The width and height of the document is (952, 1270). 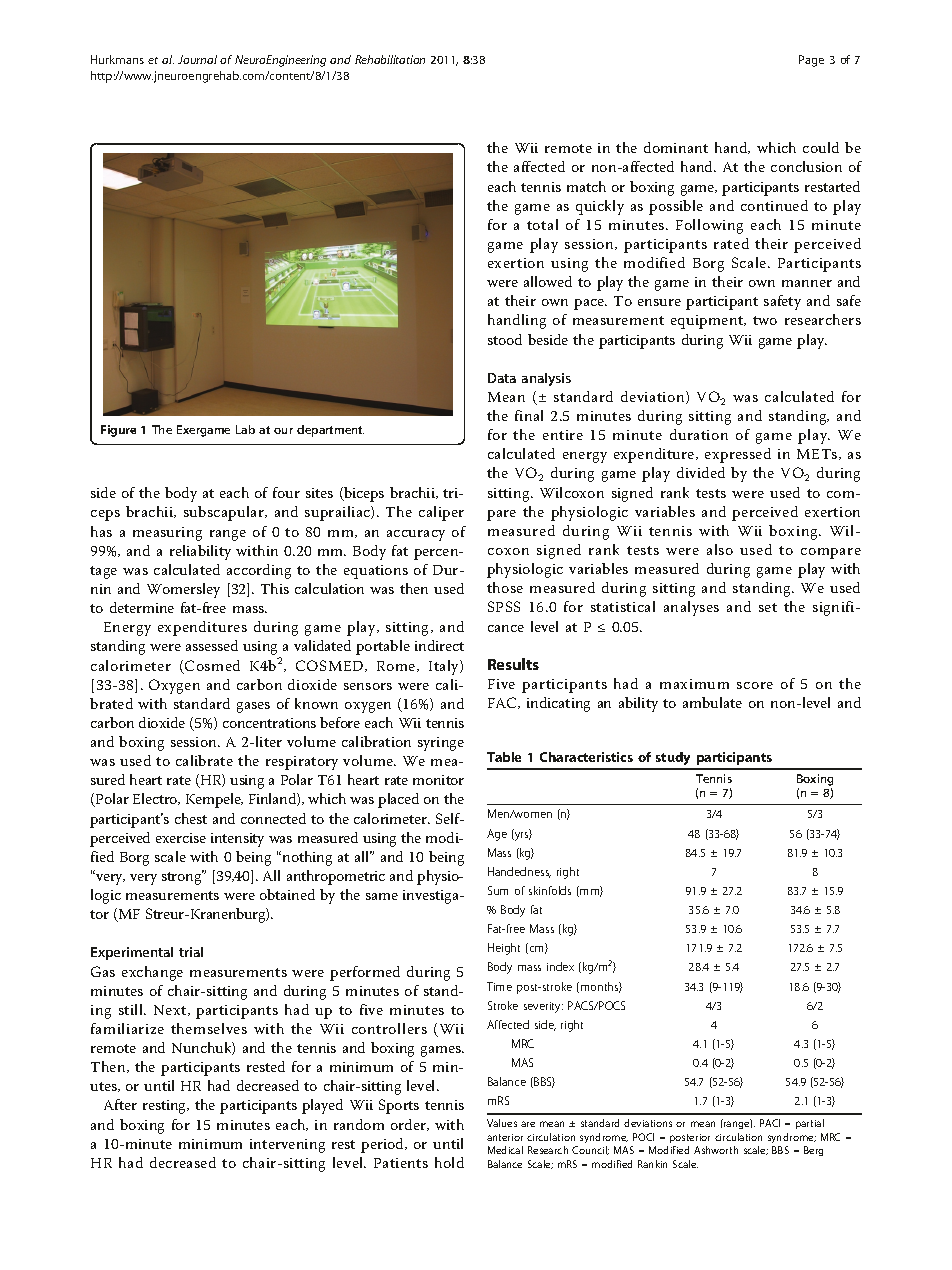 What do you see at coordinates (142, 607) in the document?
I see `determine` at bounding box center [142, 607].
